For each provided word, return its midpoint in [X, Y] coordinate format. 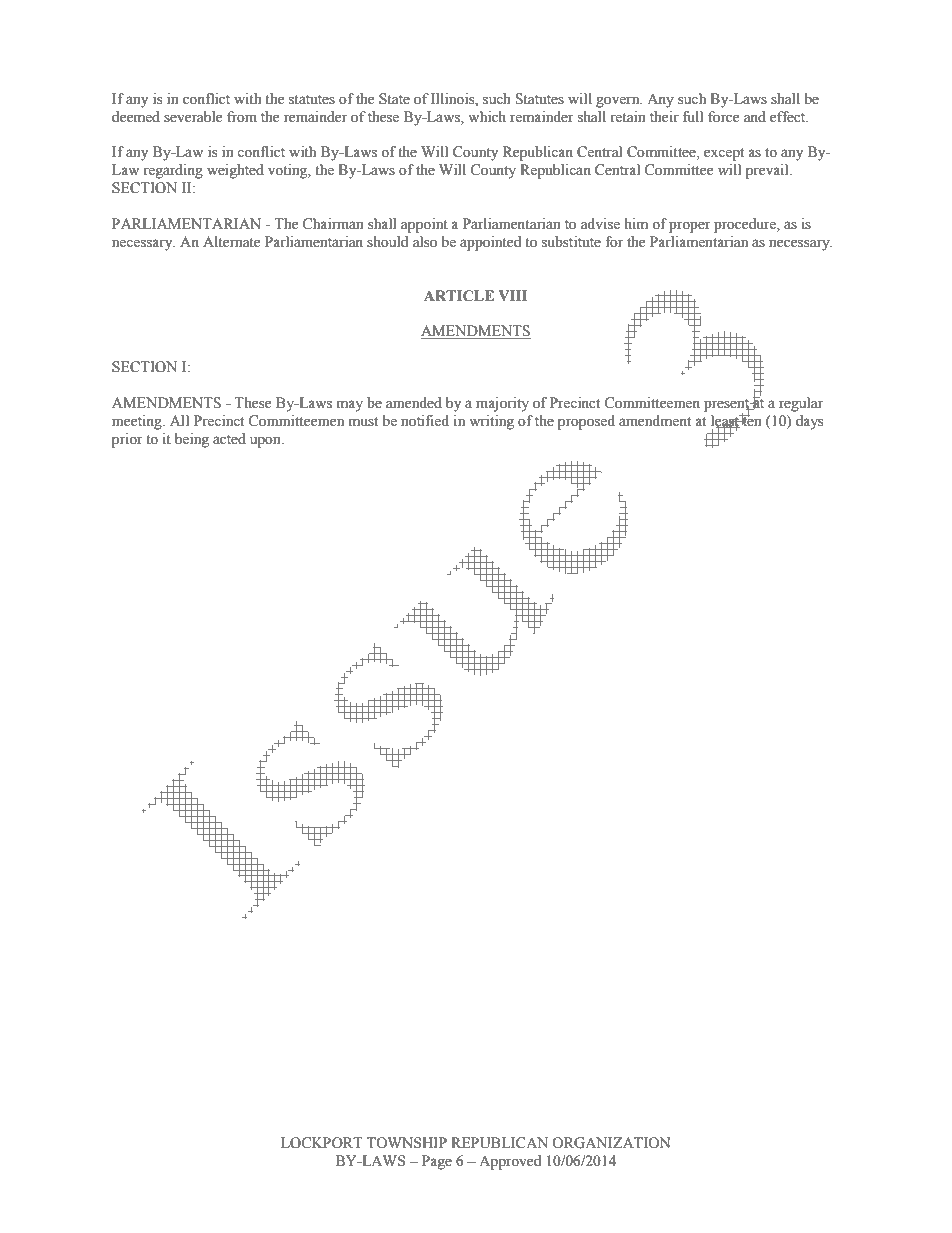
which [487, 116]
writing [491, 422]
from [242, 117]
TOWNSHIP [407, 1143]
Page [437, 1162]
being [192, 440]
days [810, 422]
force [723, 117]
